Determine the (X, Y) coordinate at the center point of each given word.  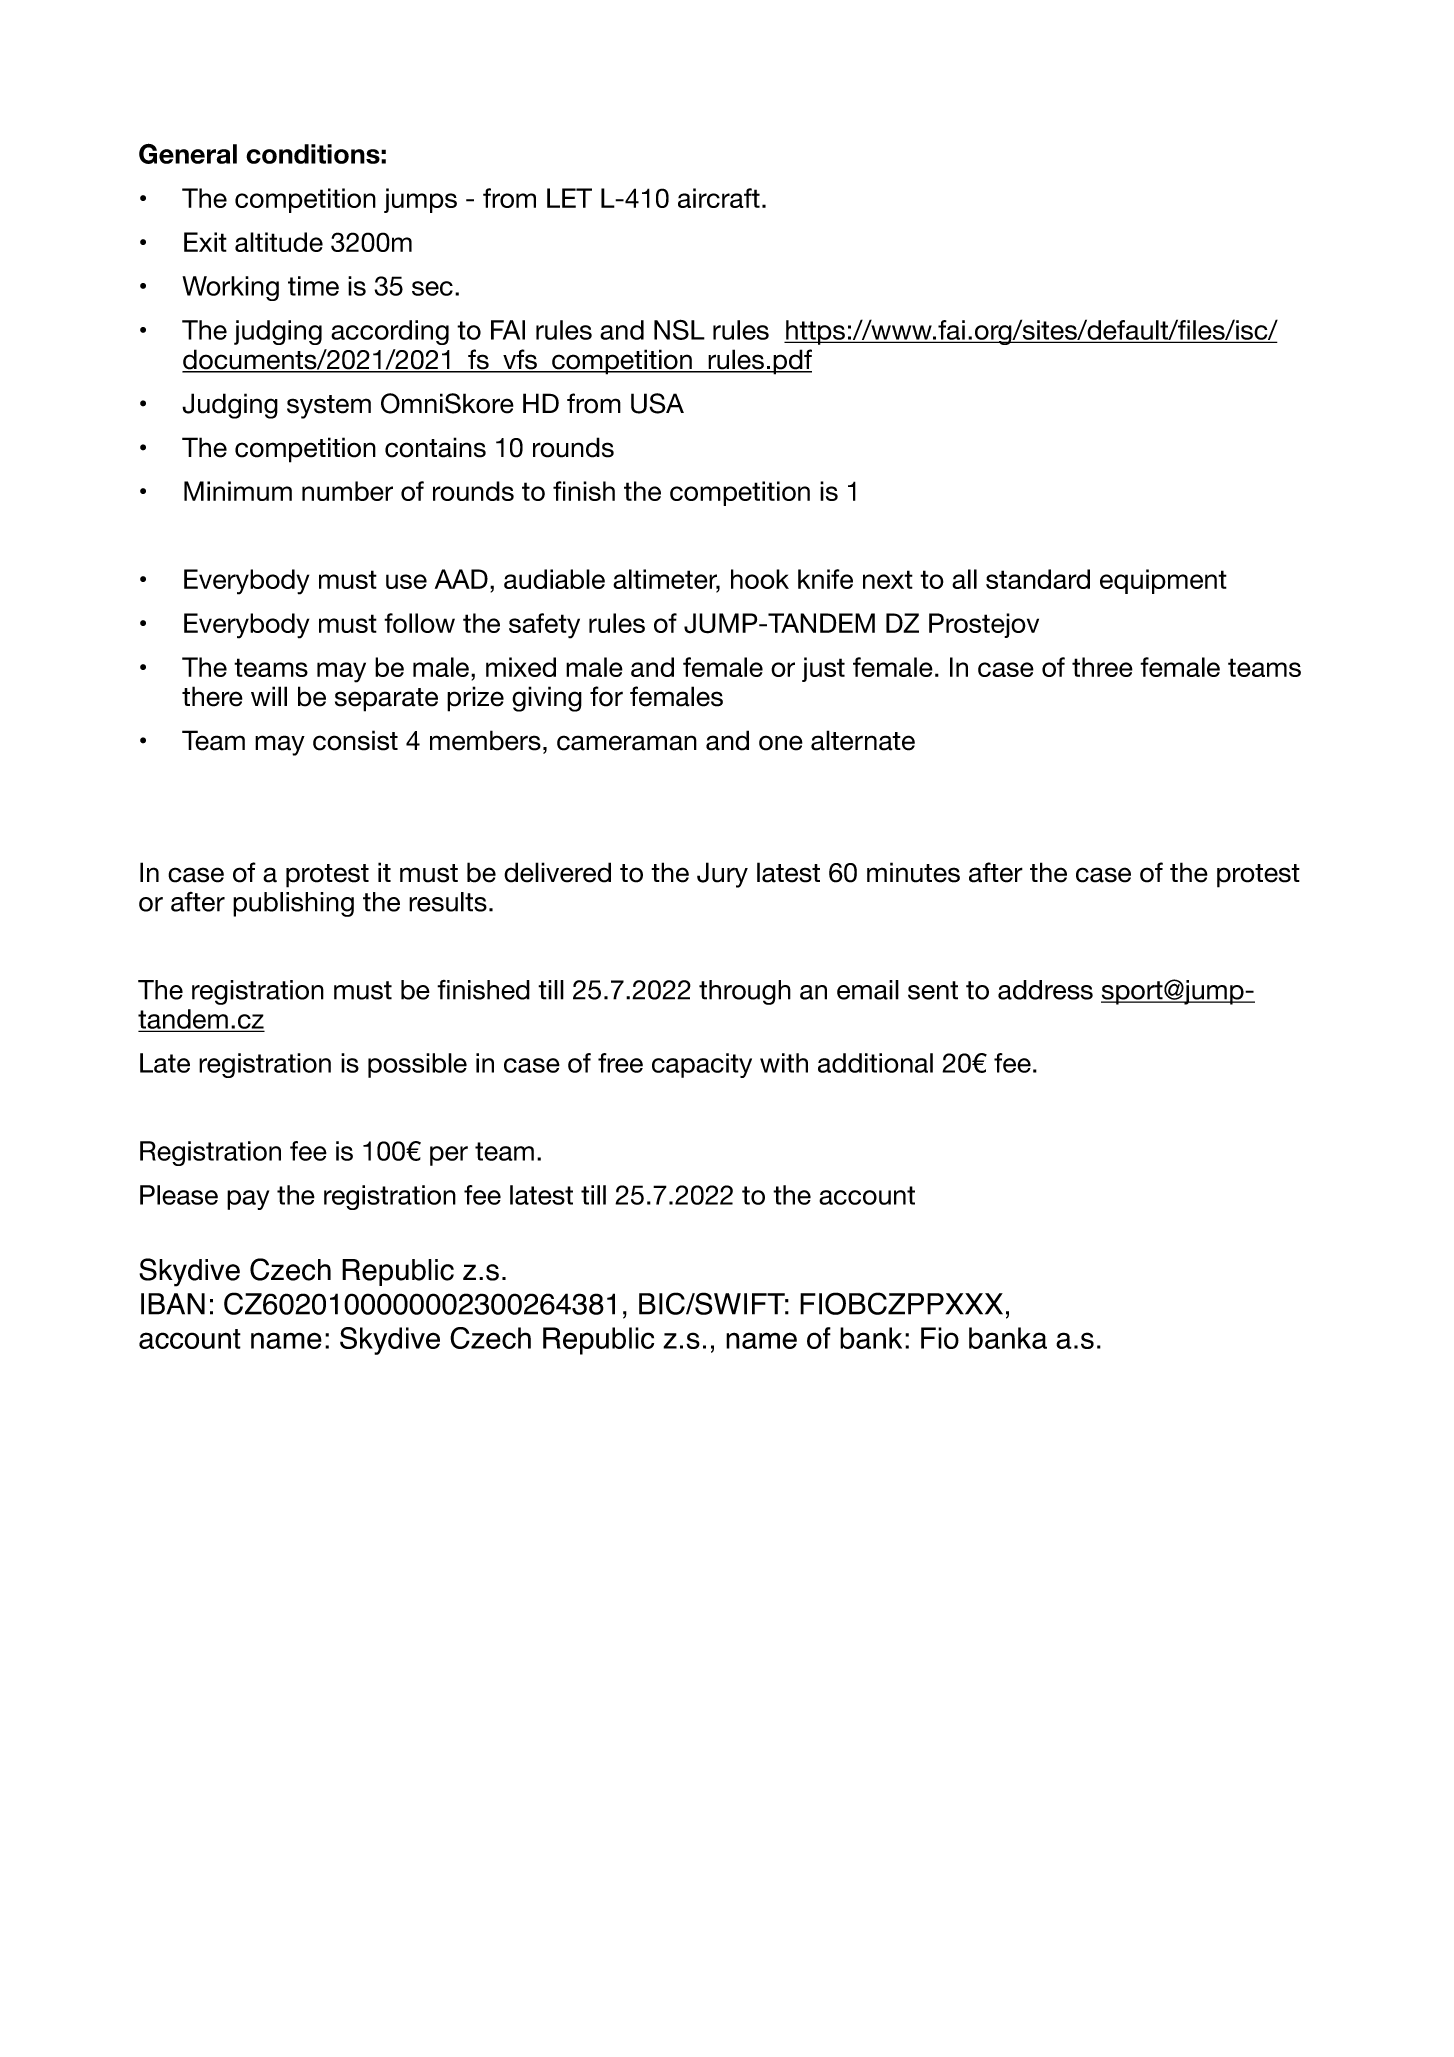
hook (760, 579)
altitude (279, 242)
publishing (293, 904)
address (1045, 990)
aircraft (719, 198)
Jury (722, 875)
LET (569, 198)
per (449, 1156)
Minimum (238, 491)
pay (248, 1200)
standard (1038, 579)
